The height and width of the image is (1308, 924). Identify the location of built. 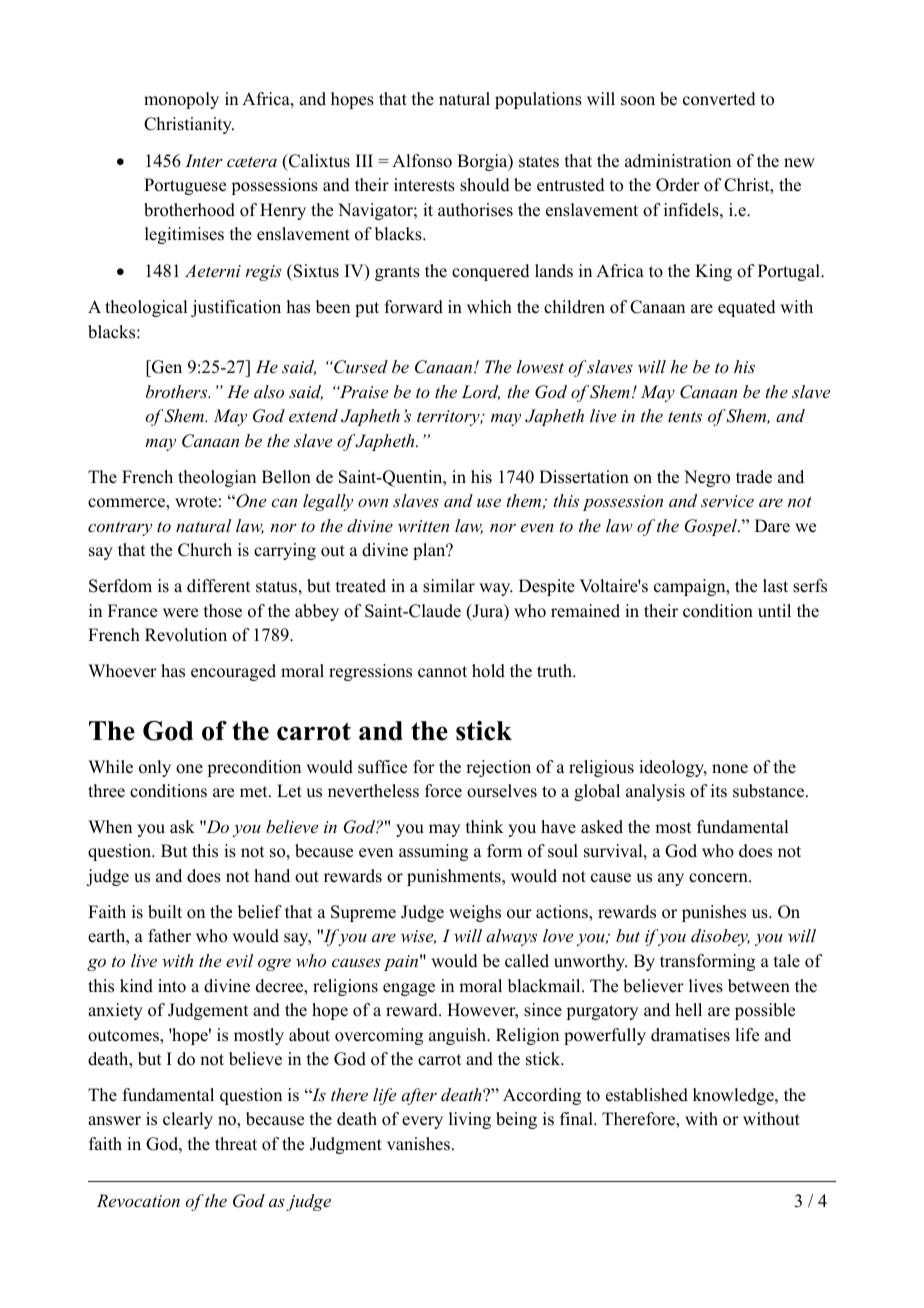
(165, 912).
